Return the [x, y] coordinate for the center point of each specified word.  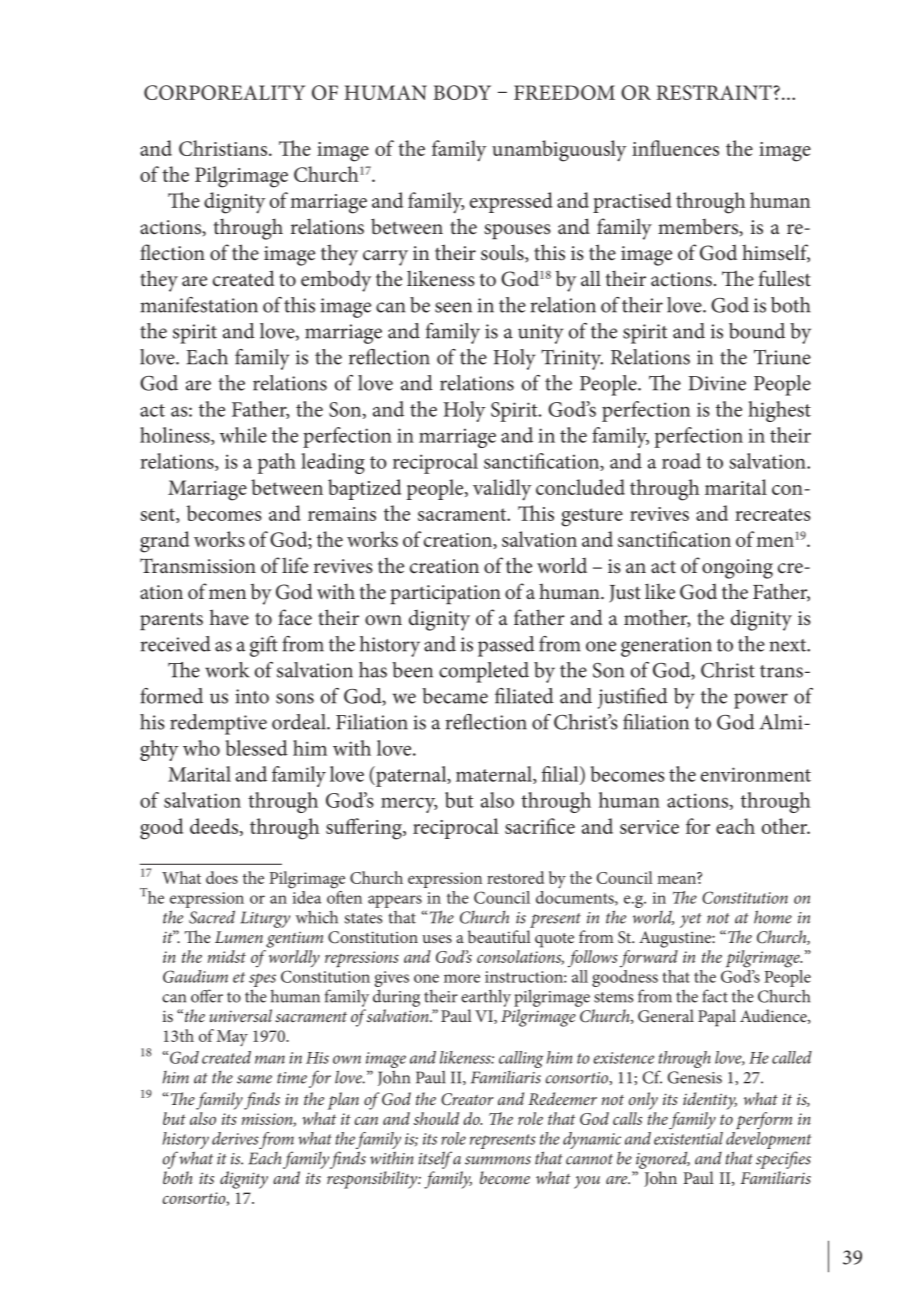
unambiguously [559, 151]
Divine [717, 383]
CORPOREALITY [224, 92]
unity [541, 334]
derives [235, 1138]
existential [688, 1138]
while [243, 435]
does [222, 877]
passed [506, 646]
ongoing [737, 569]
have [229, 617]
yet [691, 920]
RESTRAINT [714, 92]
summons [498, 1160]
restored [515, 877]
